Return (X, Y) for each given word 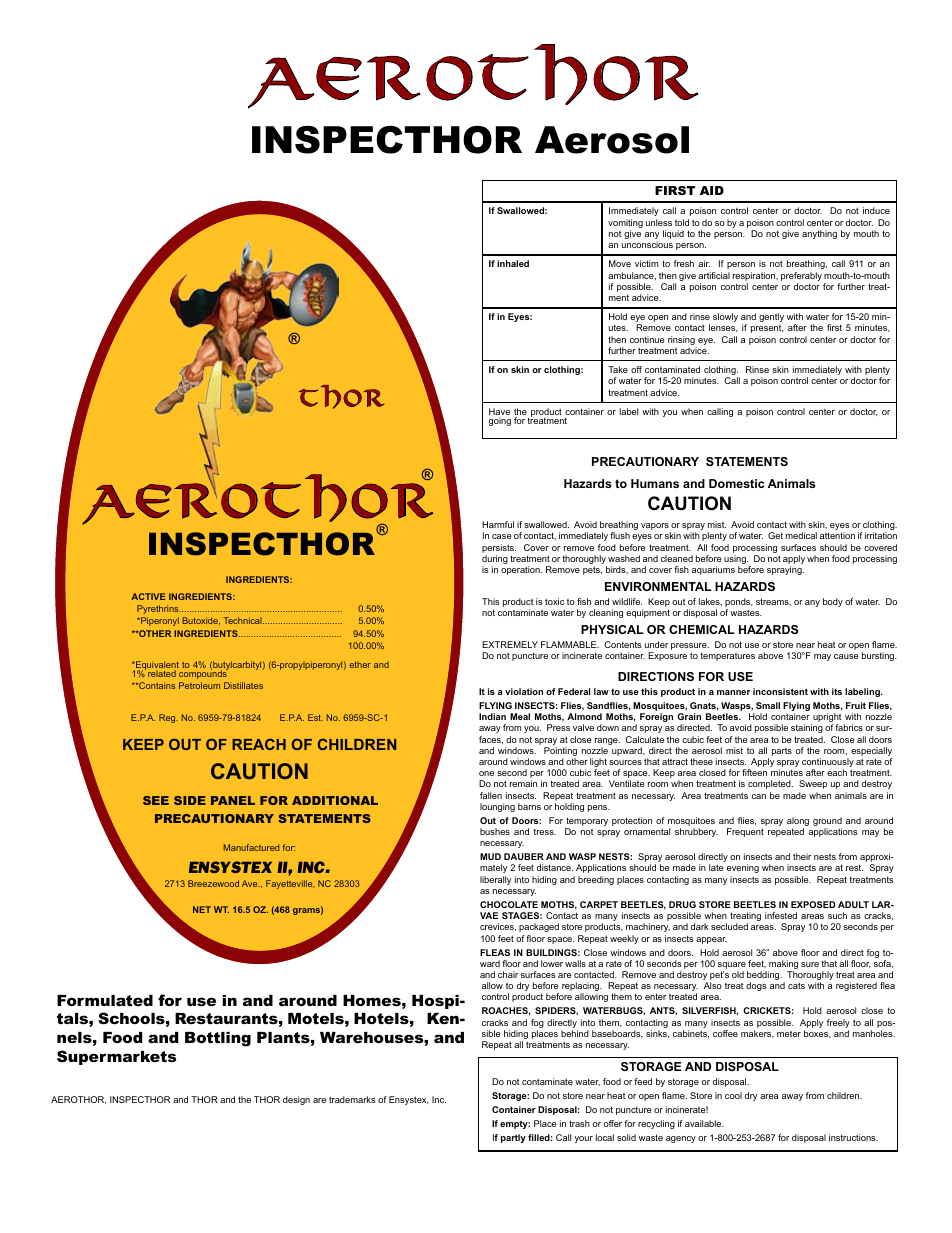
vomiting (625, 225)
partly (513, 1138)
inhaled (513, 263)
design (296, 1100)
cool (733, 1095)
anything (819, 234)
